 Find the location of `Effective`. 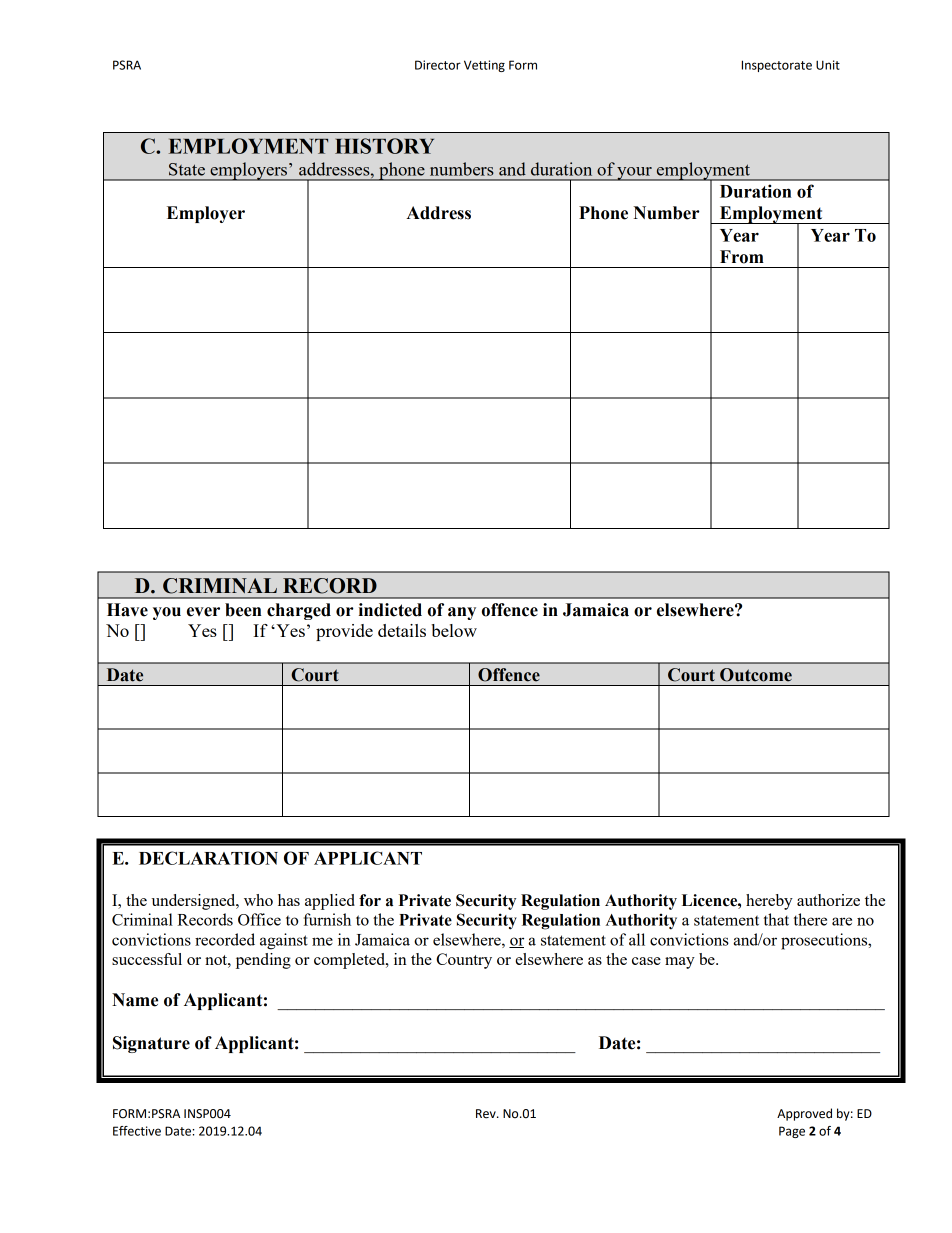

Effective is located at coordinates (137, 1131).
